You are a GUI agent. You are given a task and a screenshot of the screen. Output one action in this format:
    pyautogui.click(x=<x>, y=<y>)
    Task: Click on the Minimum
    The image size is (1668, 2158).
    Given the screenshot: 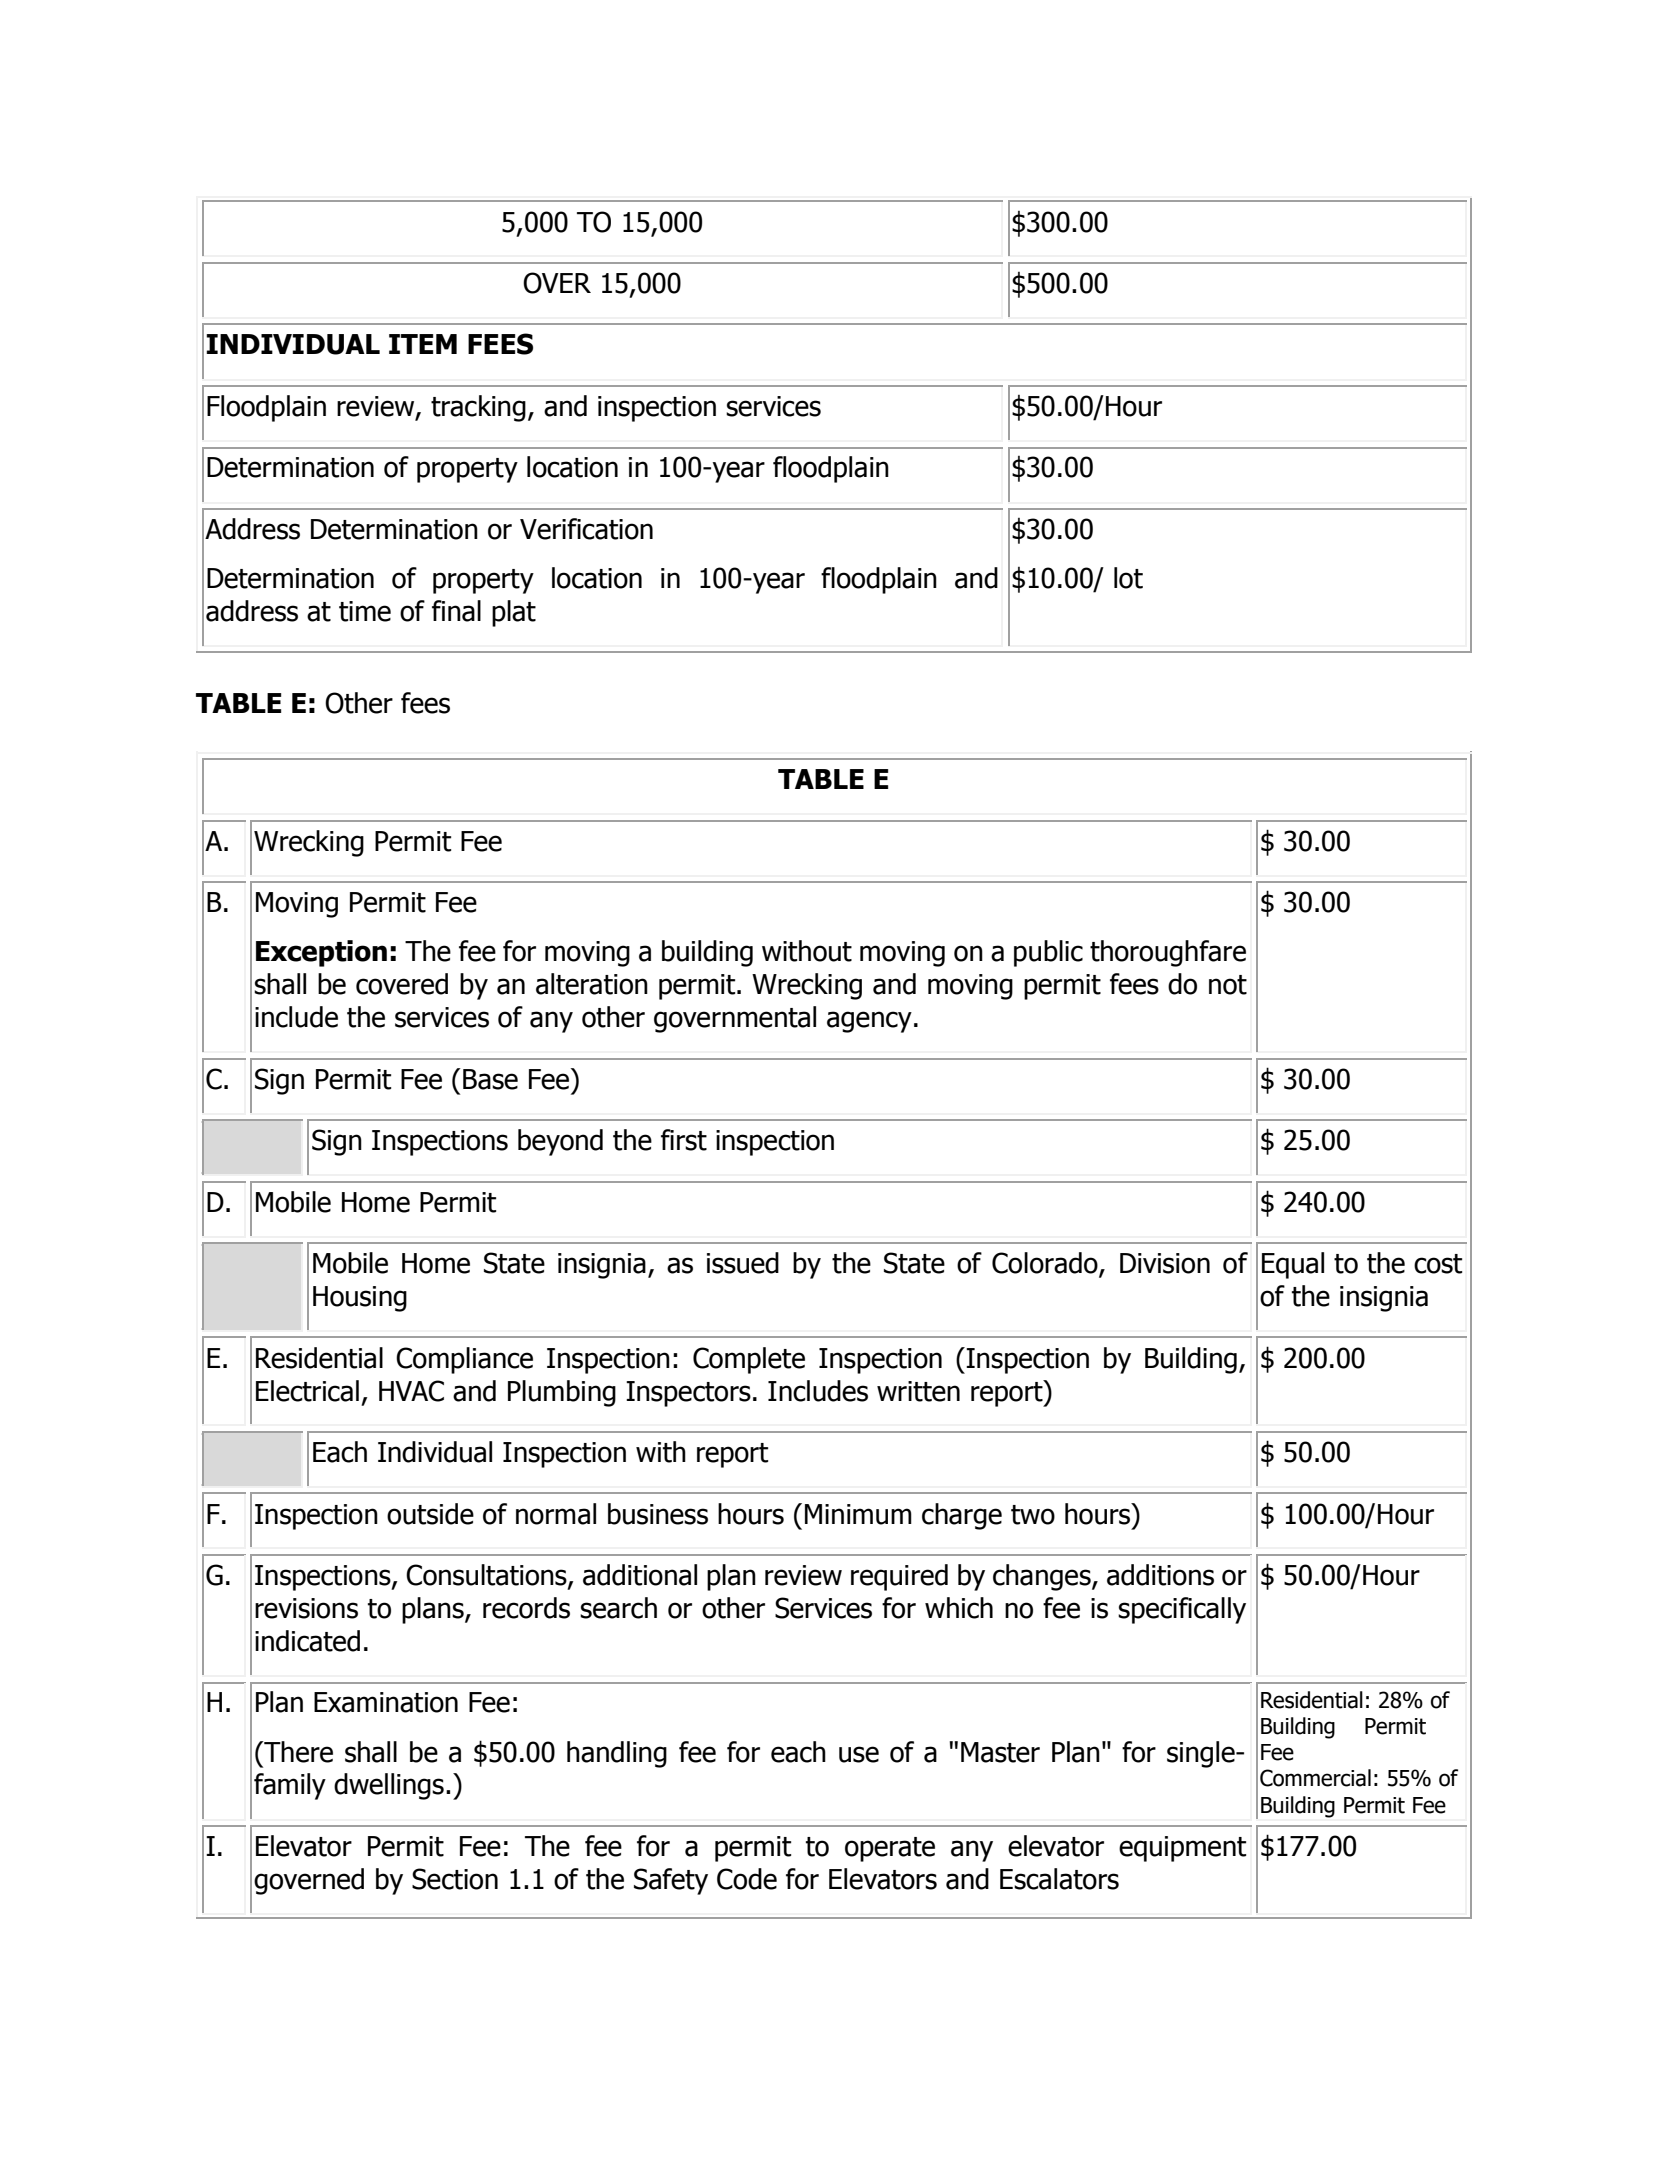 What is the action you would take?
    pyautogui.click(x=858, y=1514)
